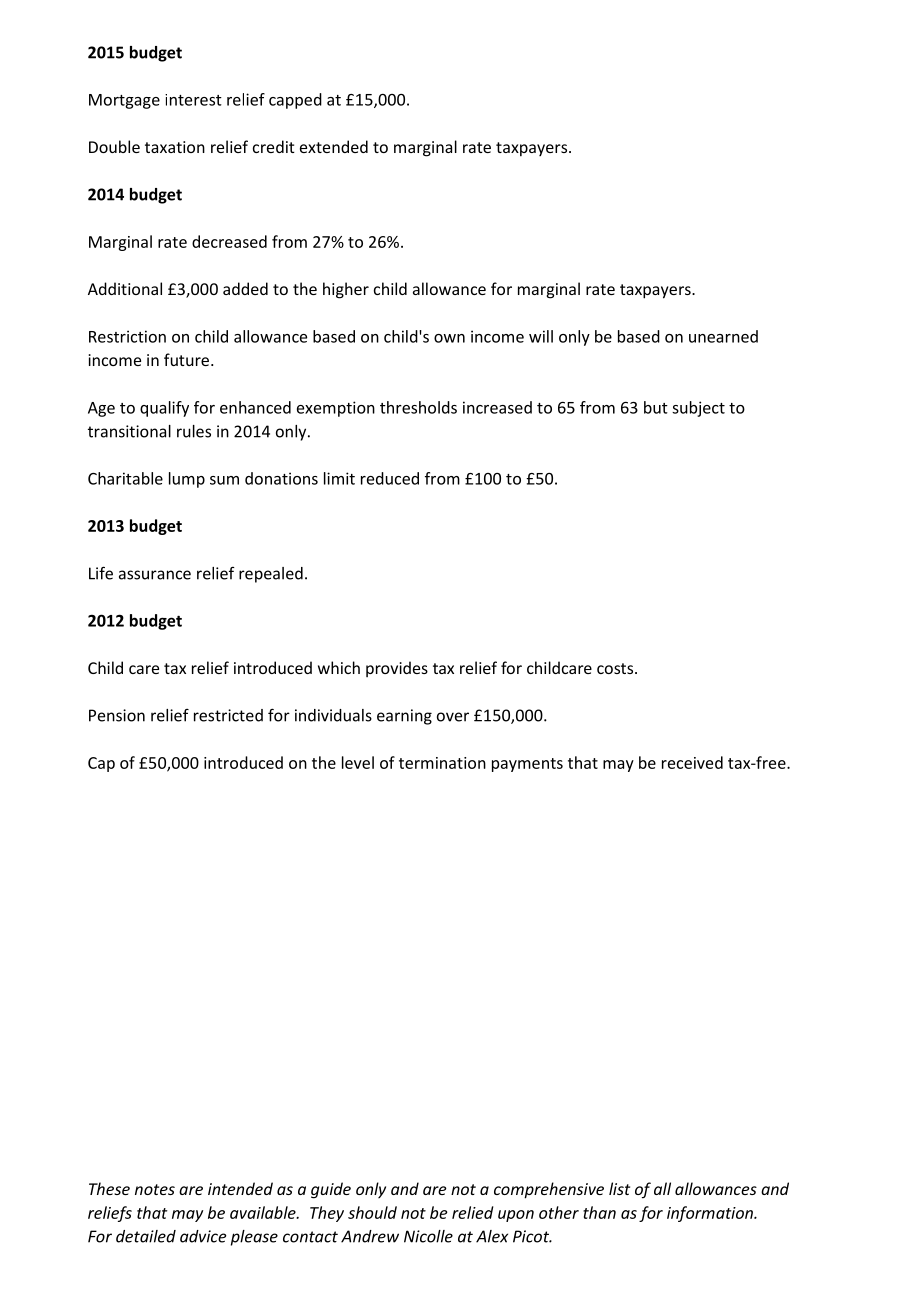 The width and height of the page is (924, 1308). What do you see at coordinates (692, 762) in the page?
I see `received` at bounding box center [692, 762].
